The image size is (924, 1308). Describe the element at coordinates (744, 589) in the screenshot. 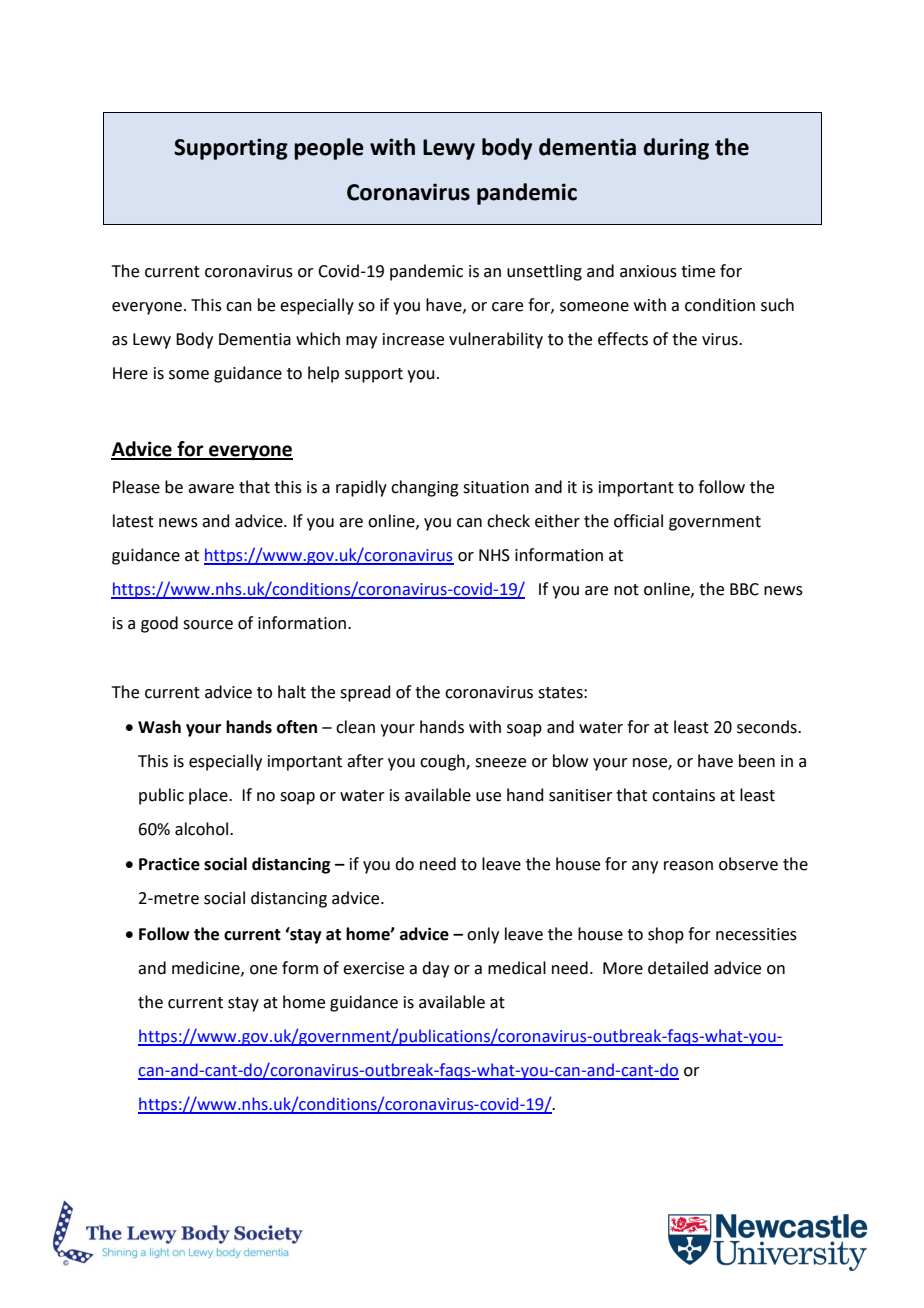

I see `BBC` at that location.
